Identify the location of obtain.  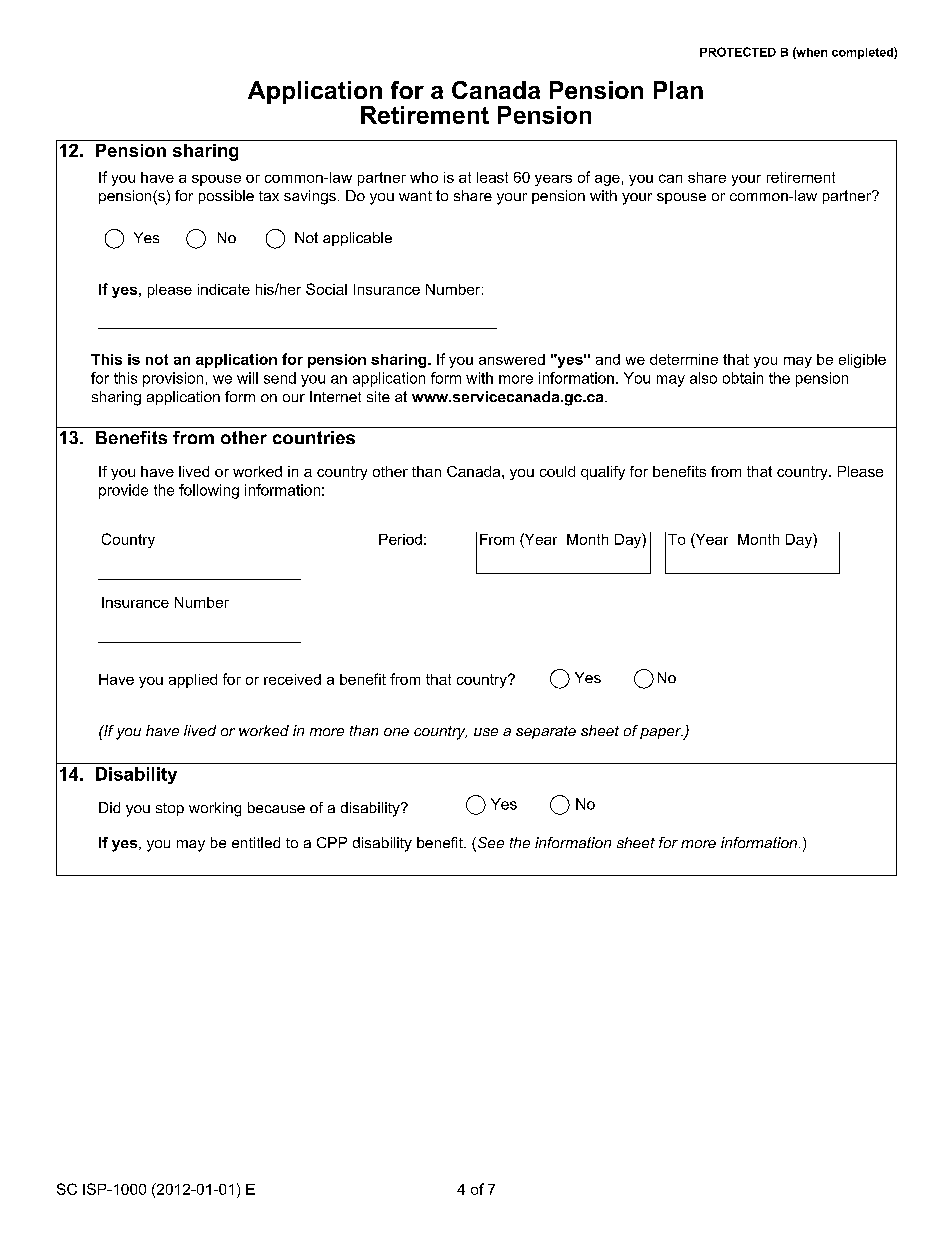
(743, 378).
